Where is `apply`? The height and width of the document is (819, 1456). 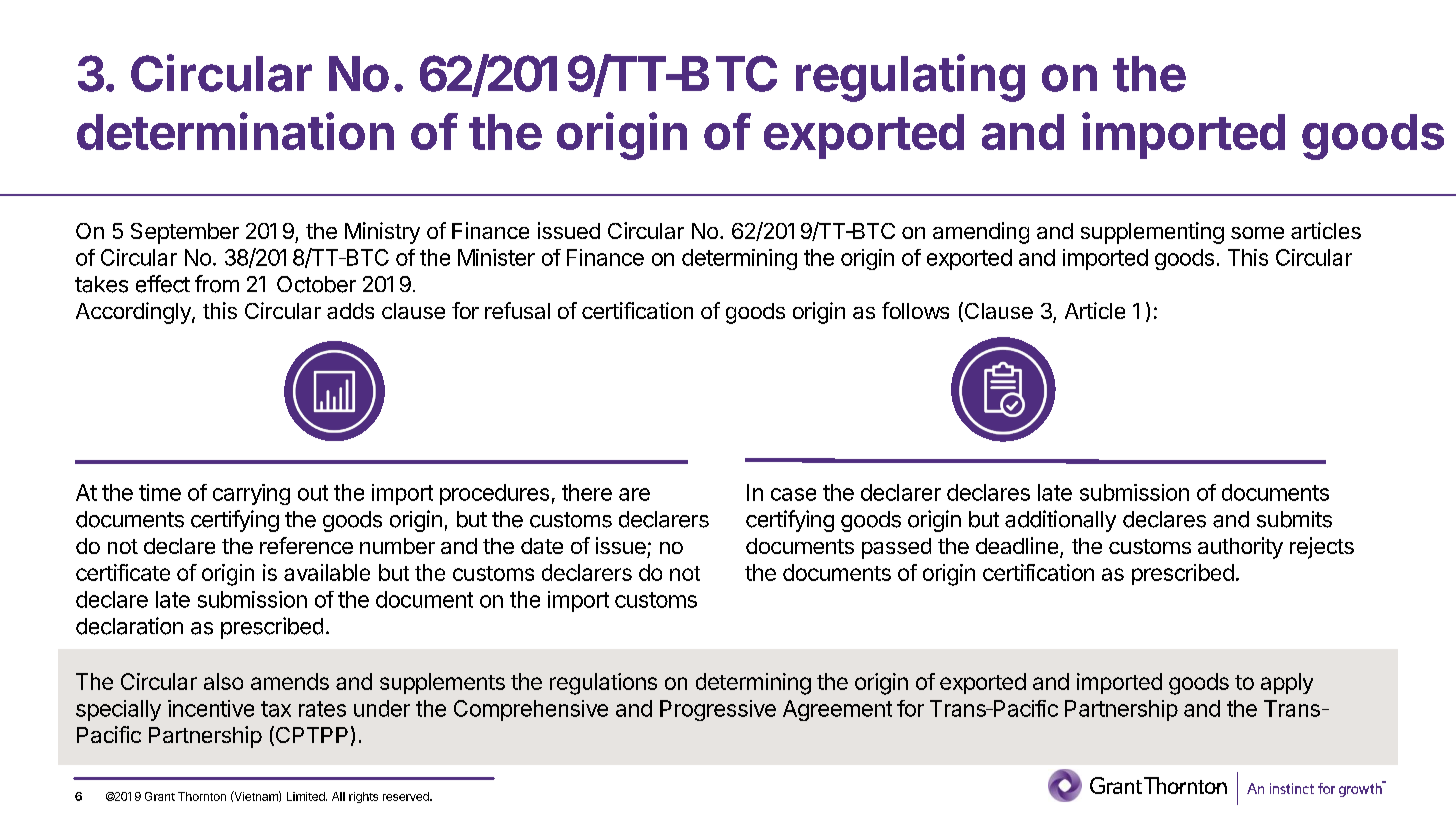
apply is located at coordinates (1287, 683).
